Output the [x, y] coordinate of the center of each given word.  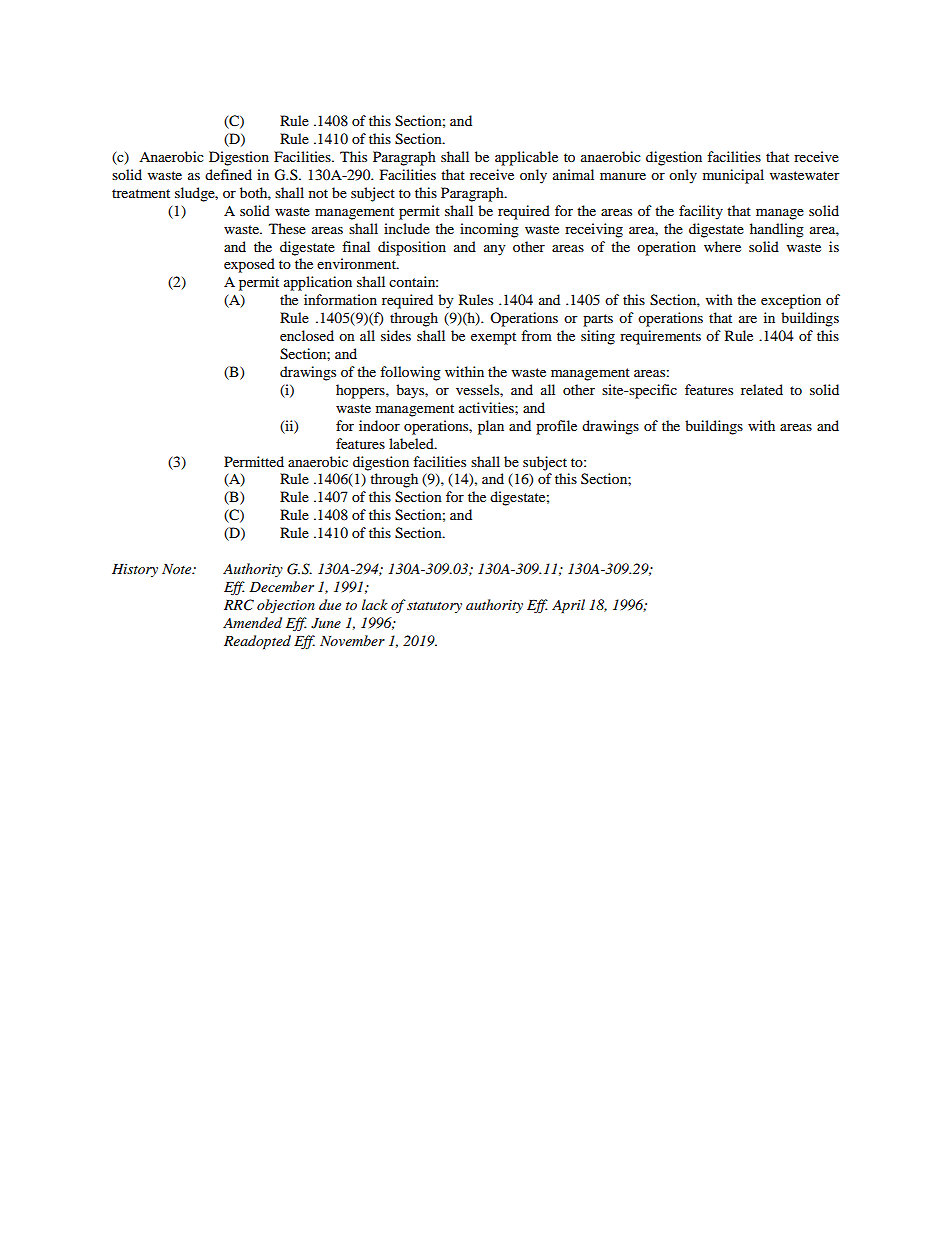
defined [228, 174]
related [762, 389]
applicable [526, 158]
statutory [434, 607]
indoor [379, 425]
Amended [252, 622]
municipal [733, 176]
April [568, 606]
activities [487, 407]
